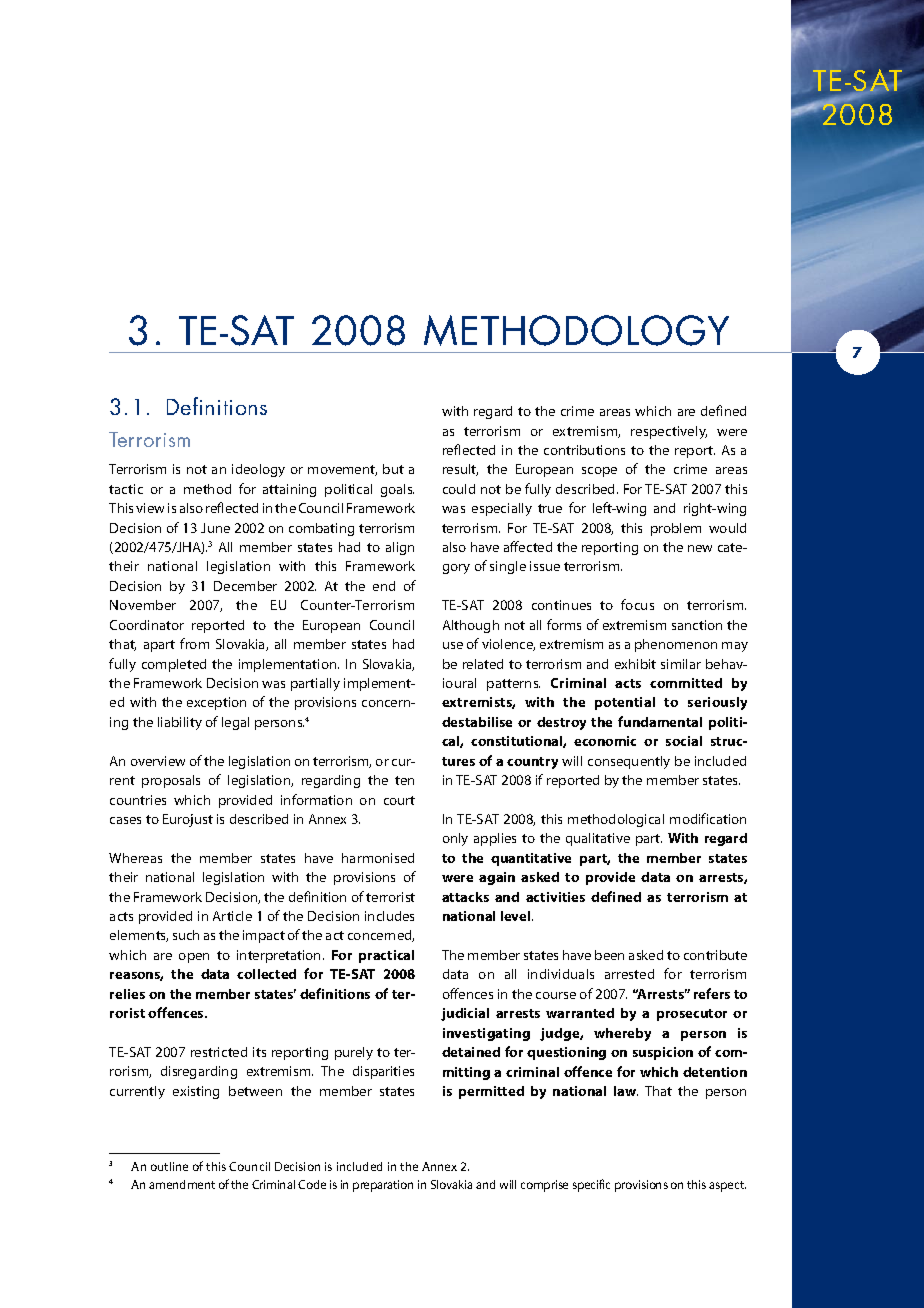 This page has width=924, height=1308. Describe the element at coordinates (383, 1186) in the page. I see `preparation` at that location.
